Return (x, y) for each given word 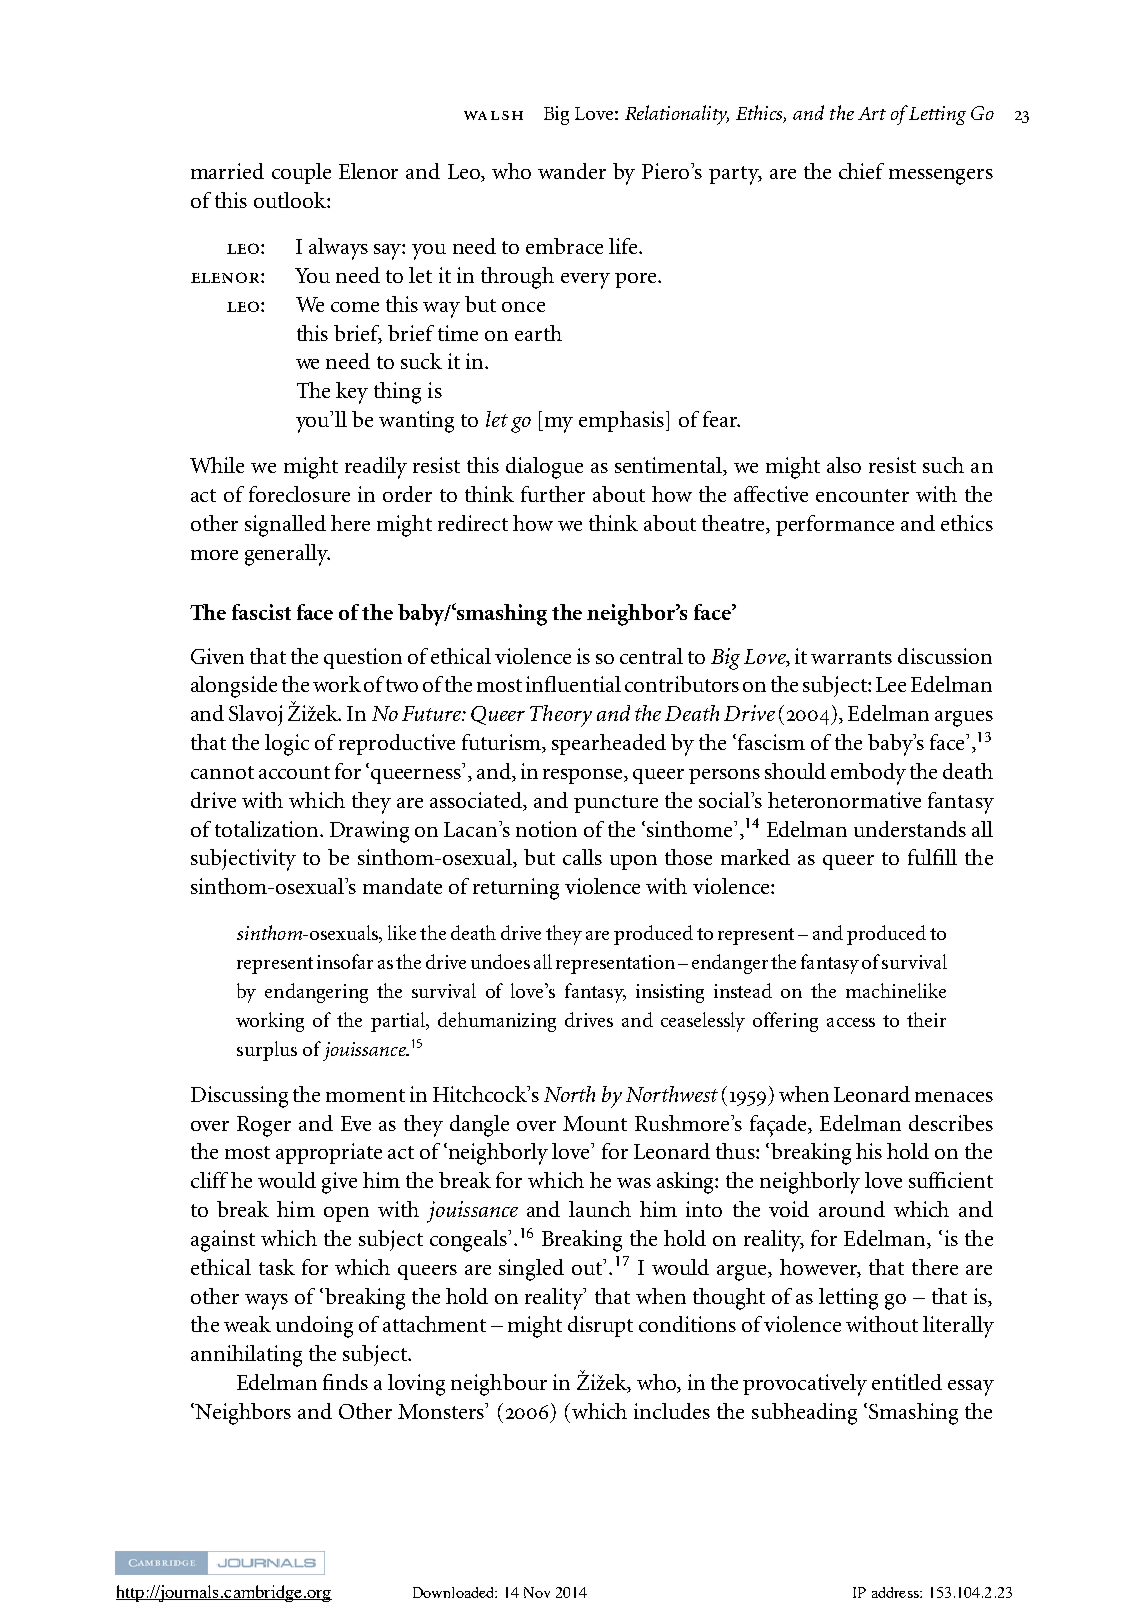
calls (582, 857)
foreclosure (299, 494)
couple (301, 173)
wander (572, 171)
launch (600, 1209)
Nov (537, 1592)
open (346, 1214)
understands (910, 829)
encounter (862, 495)
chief (861, 171)
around (852, 1209)
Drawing (369, 832)
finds (345, 1382)
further (553, 494)
